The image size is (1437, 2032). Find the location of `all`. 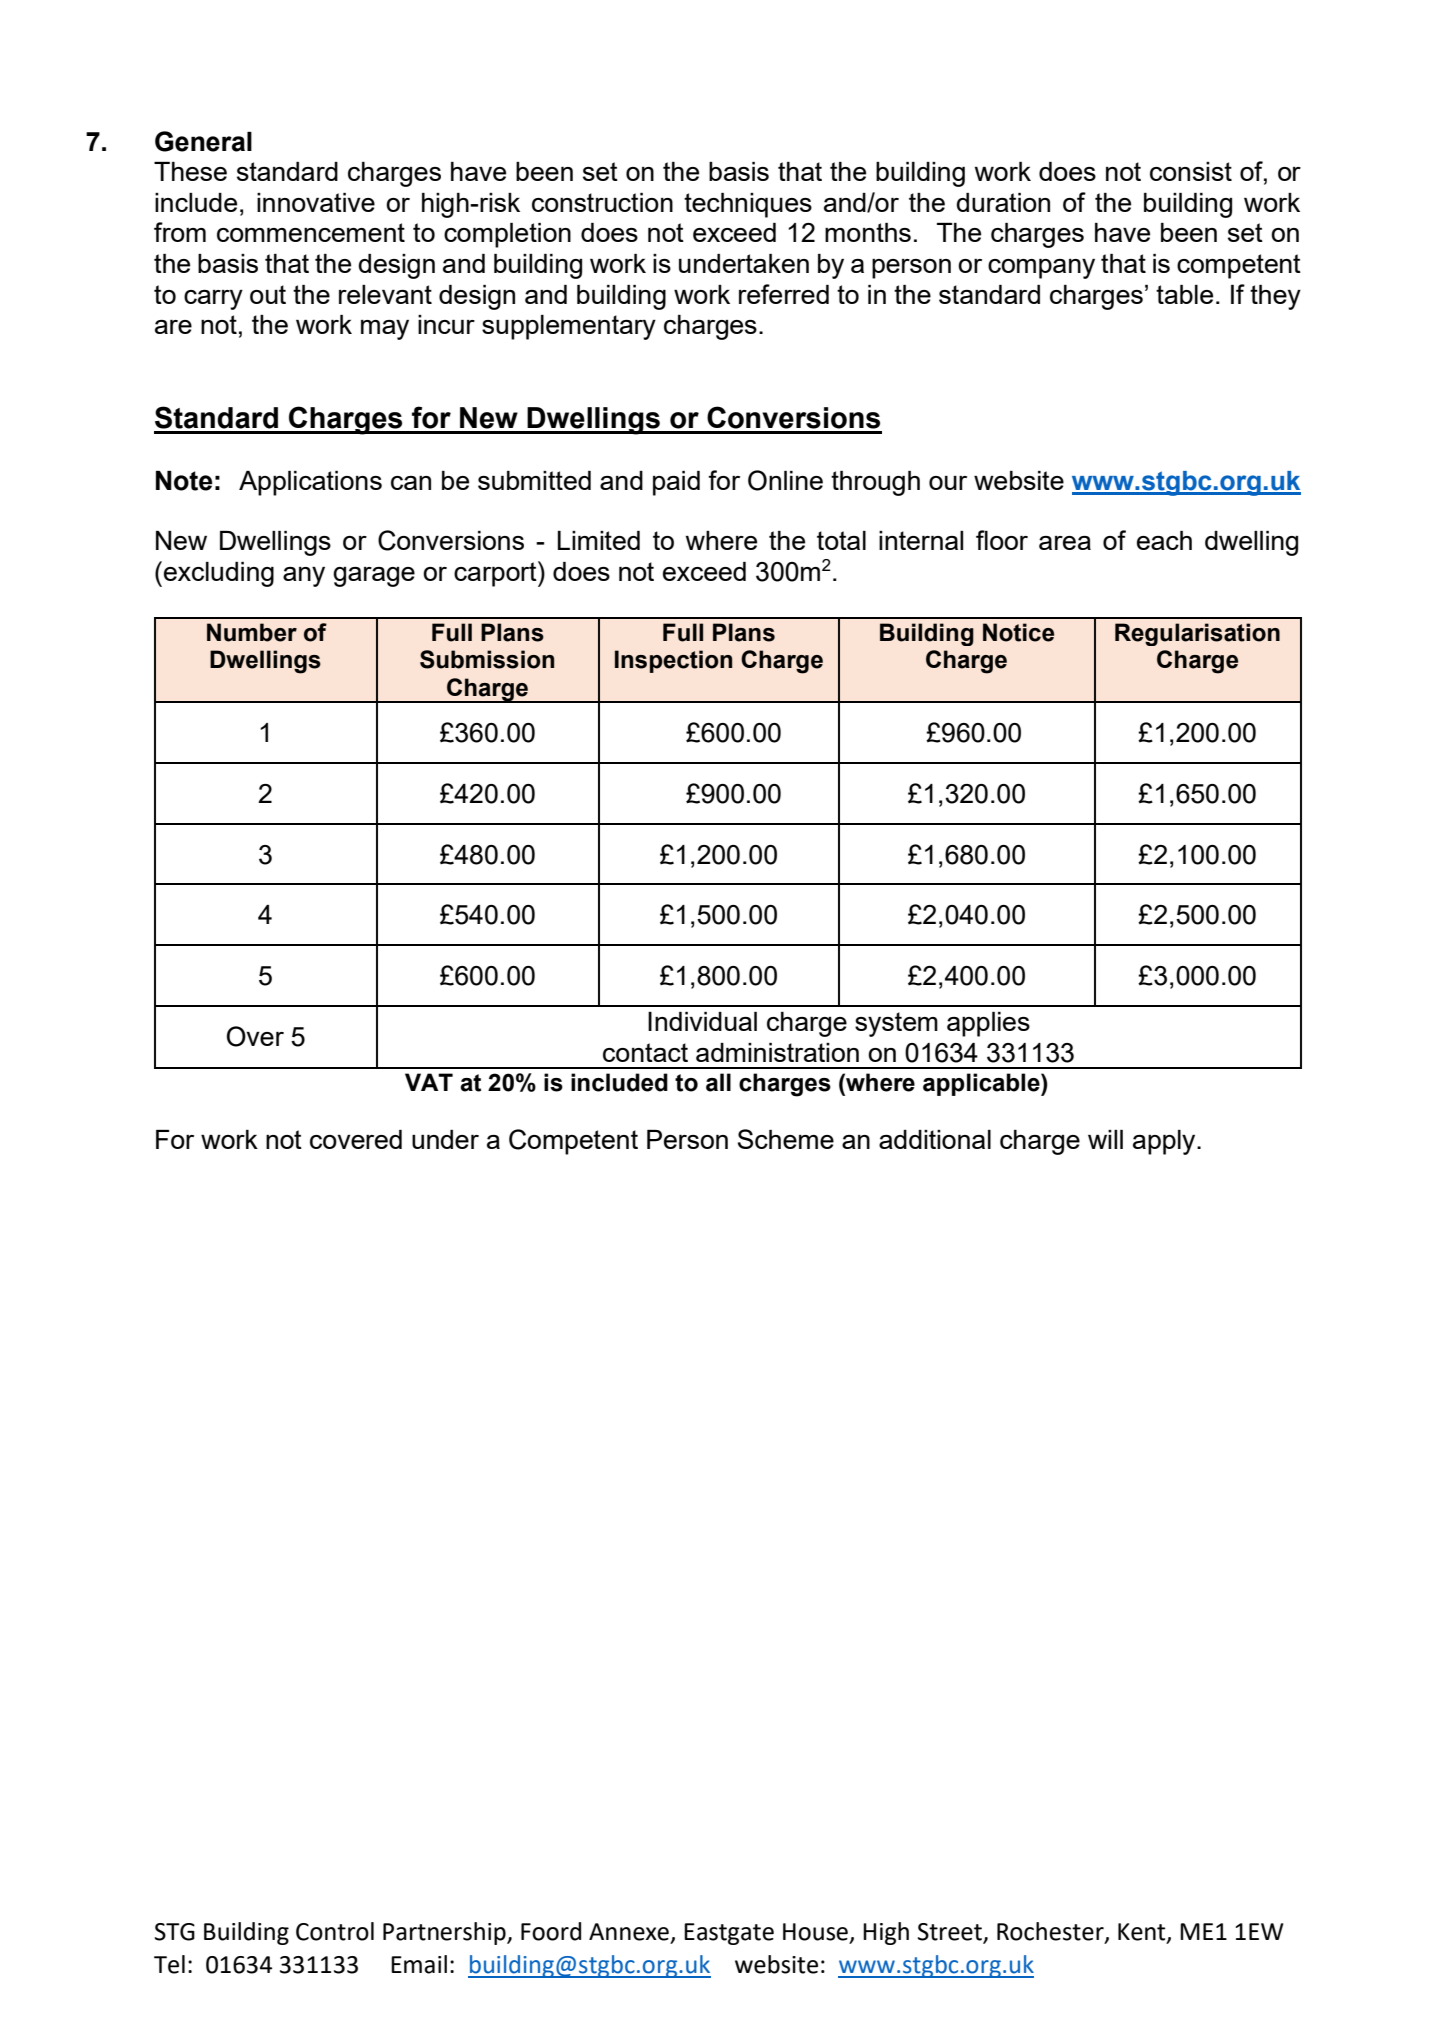

all is located at coordinates (718, 1082).
